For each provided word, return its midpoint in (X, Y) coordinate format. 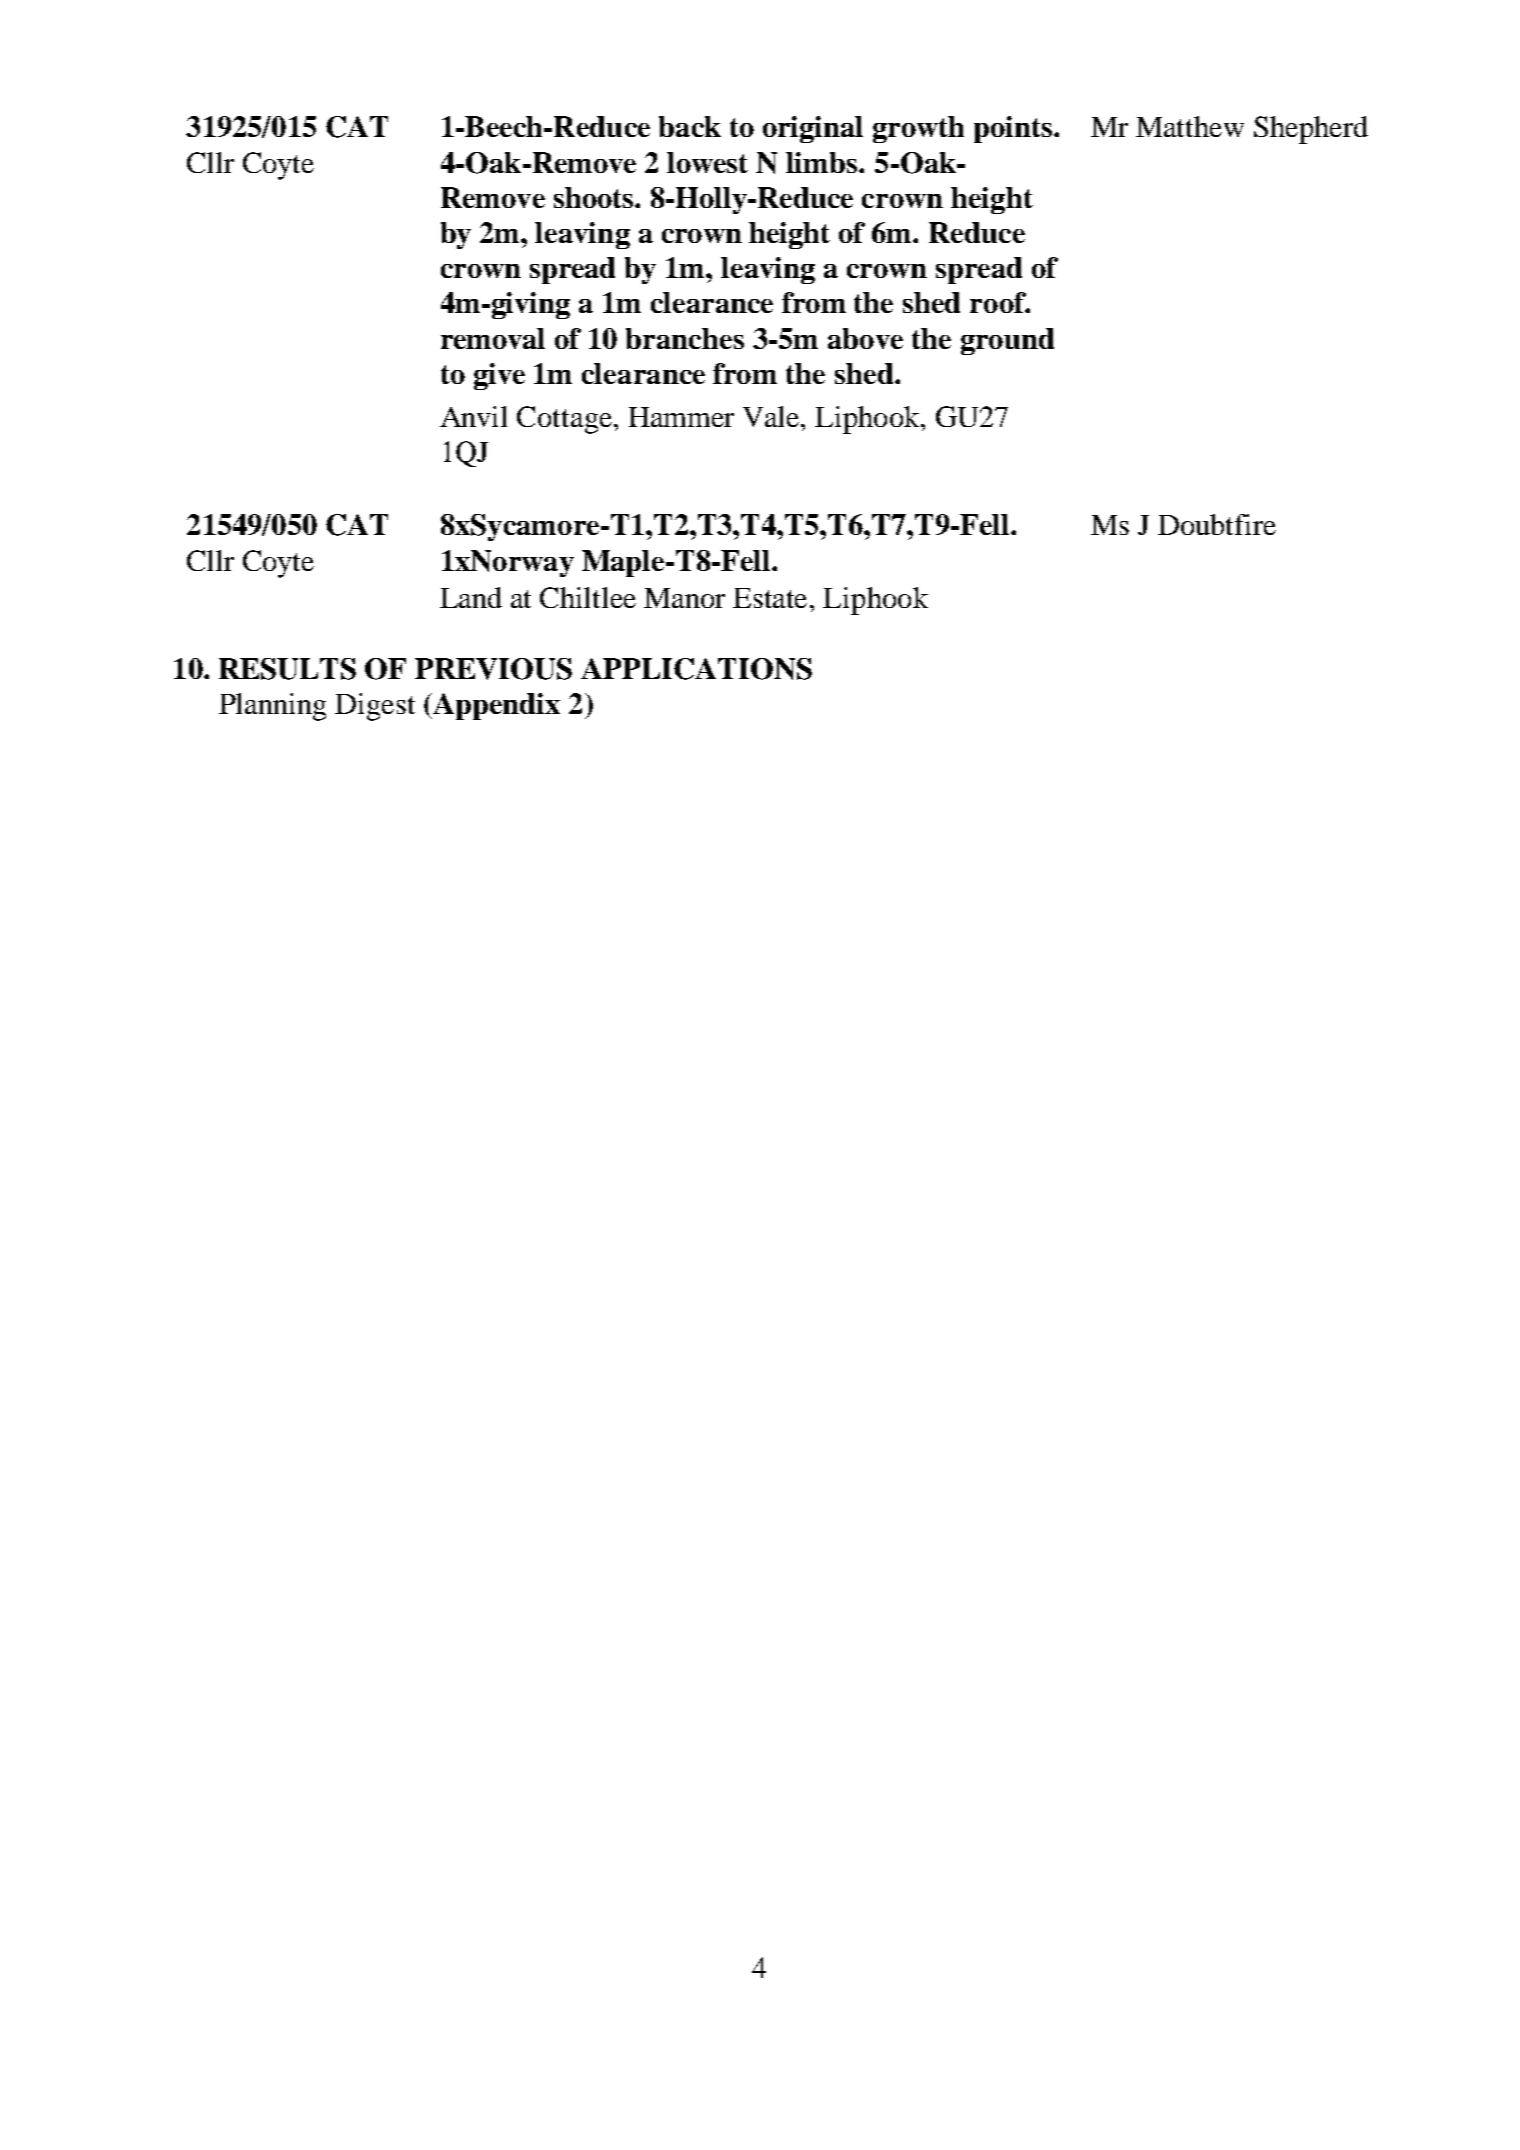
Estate (772, 598)
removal (493, 338)
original (813, 129)
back (690, 126)
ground (1007, 341)
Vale (772, 416)
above (865, 338)
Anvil (473, 416)
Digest (375, 707)
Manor (684, 598)
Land (471, 597)
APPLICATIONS (696, 669)
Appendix (495, 706)
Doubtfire (1217, 524)
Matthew (1190, 126)
